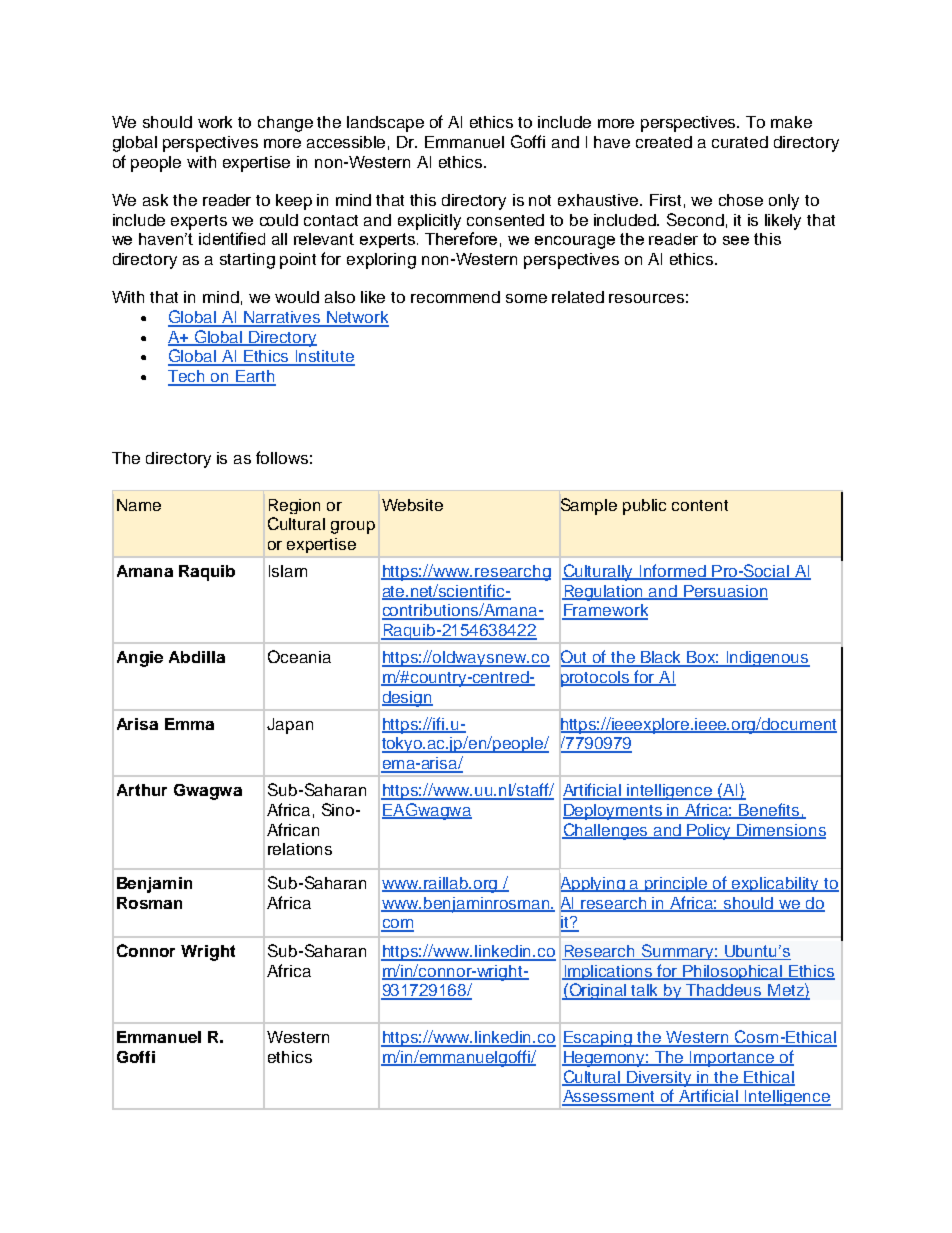 This screenshot has width=952, height=1233. Describe the element at coordinates (732, 1059) in the screenshot. I see `Importance` at that location.
